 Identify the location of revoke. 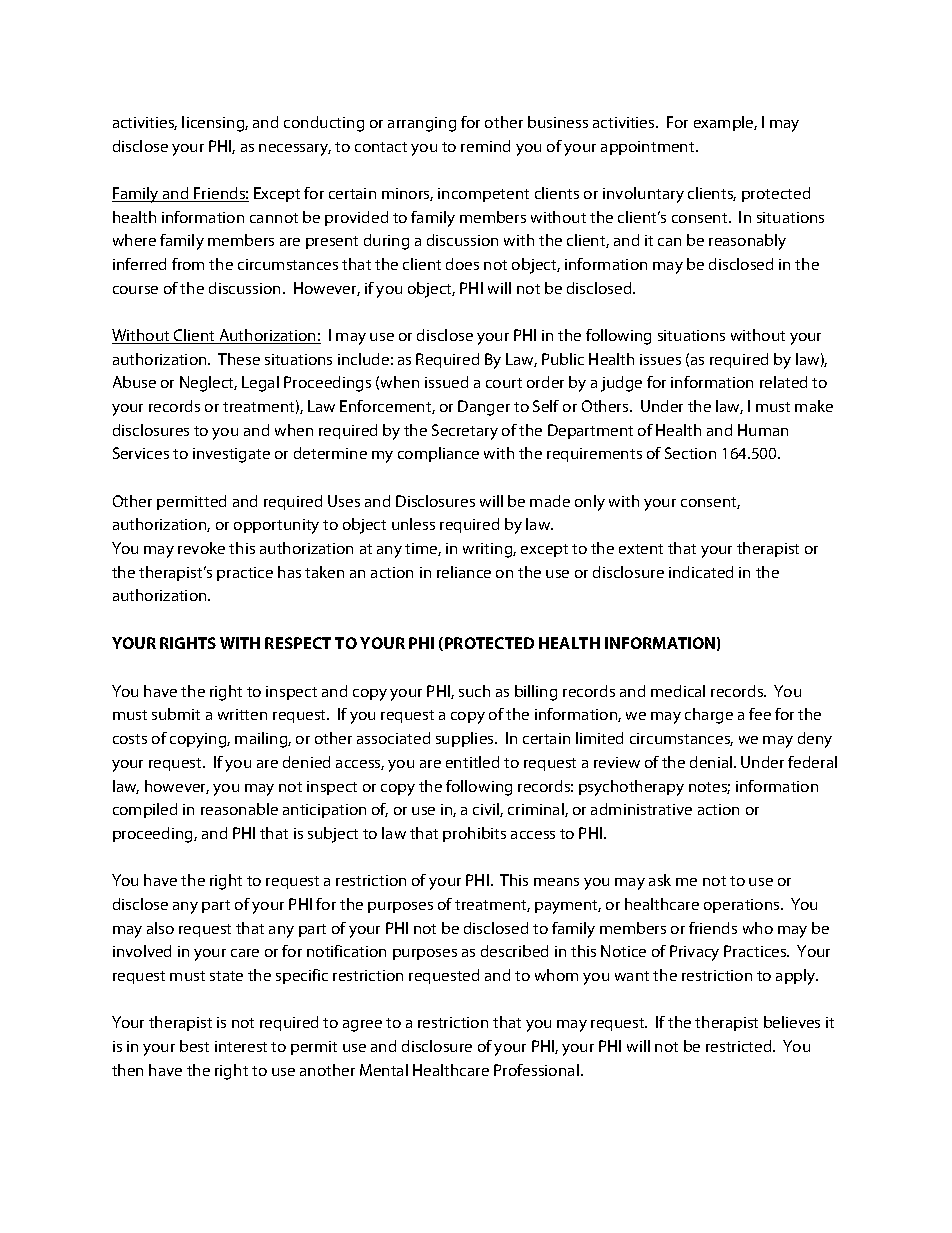
(201, 548).
